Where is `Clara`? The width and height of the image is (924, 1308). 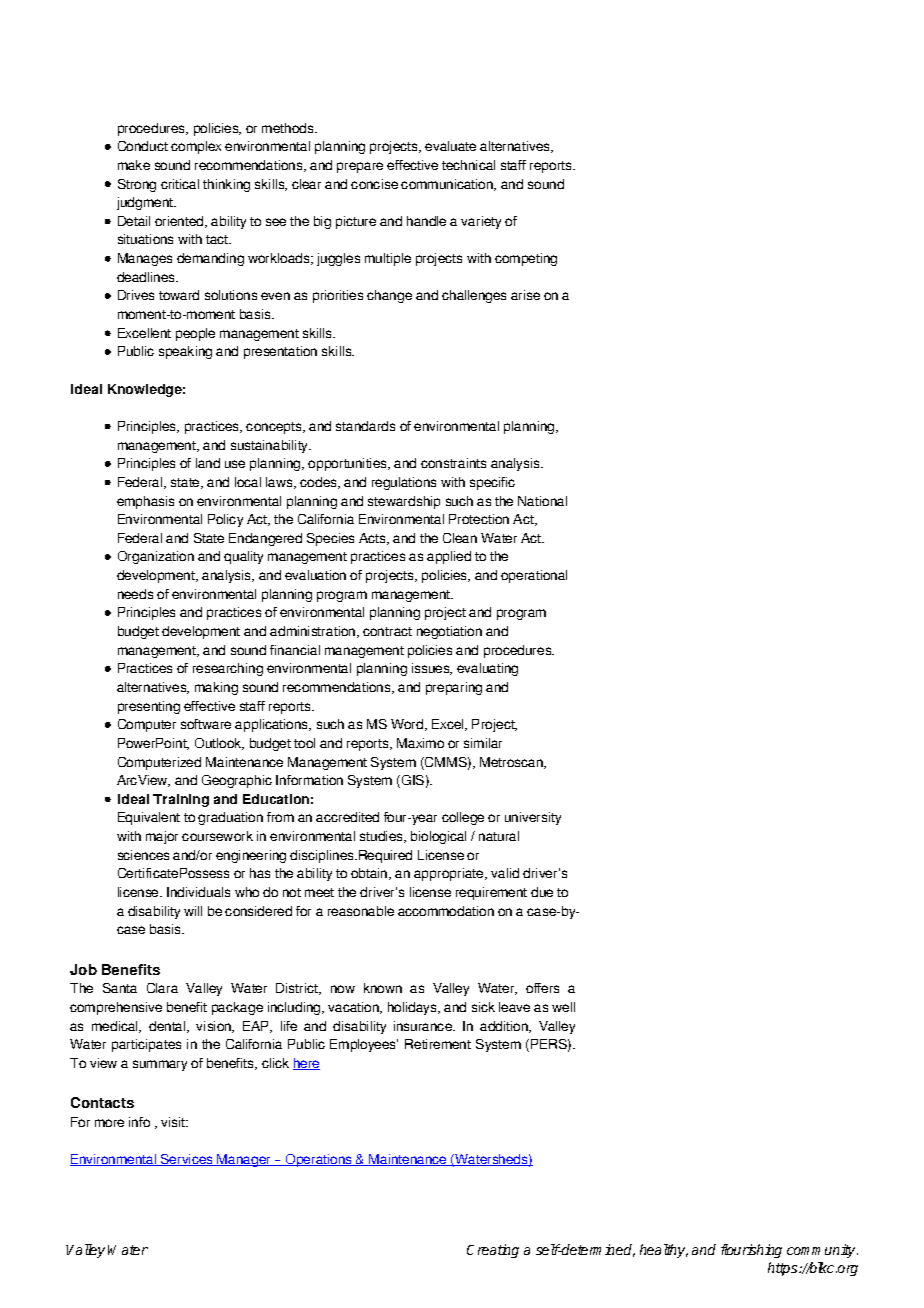 Clara is located at coordinates (162, 988).
